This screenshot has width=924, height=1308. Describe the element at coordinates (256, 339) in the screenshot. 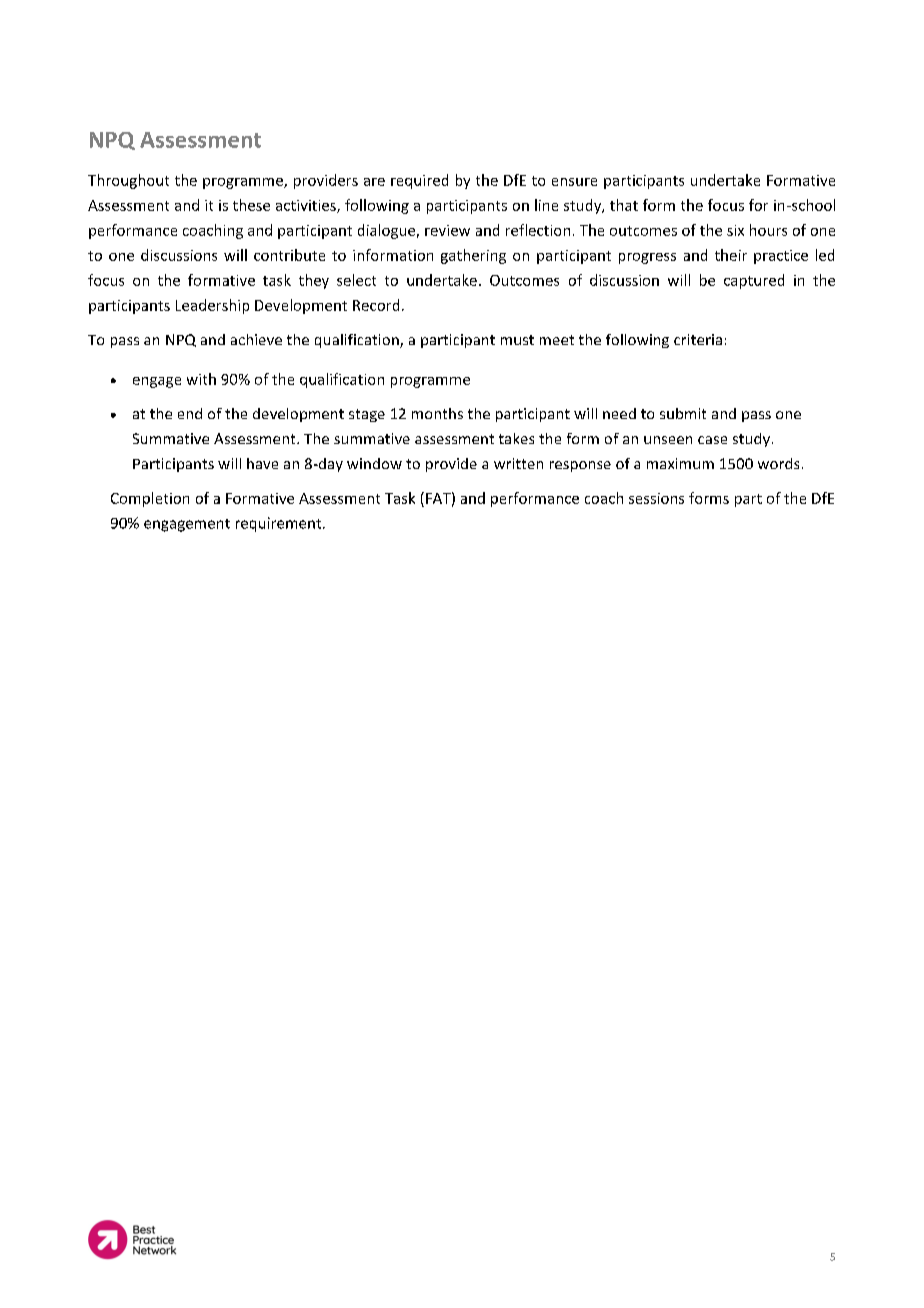

I see `achieve` at that location.
